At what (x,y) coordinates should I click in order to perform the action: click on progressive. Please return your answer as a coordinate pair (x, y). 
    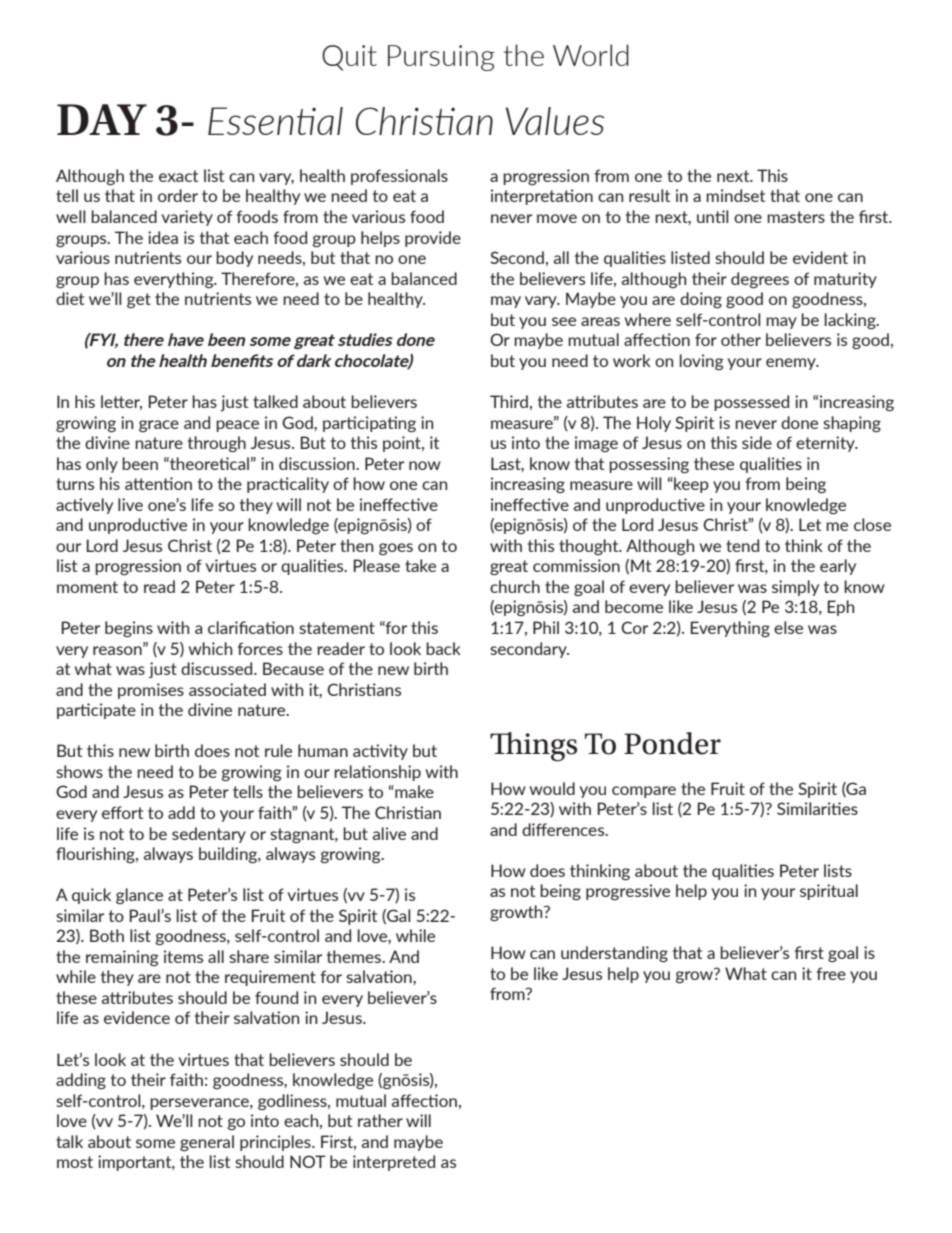
    Looking at the image, I should click on (628, 892).
